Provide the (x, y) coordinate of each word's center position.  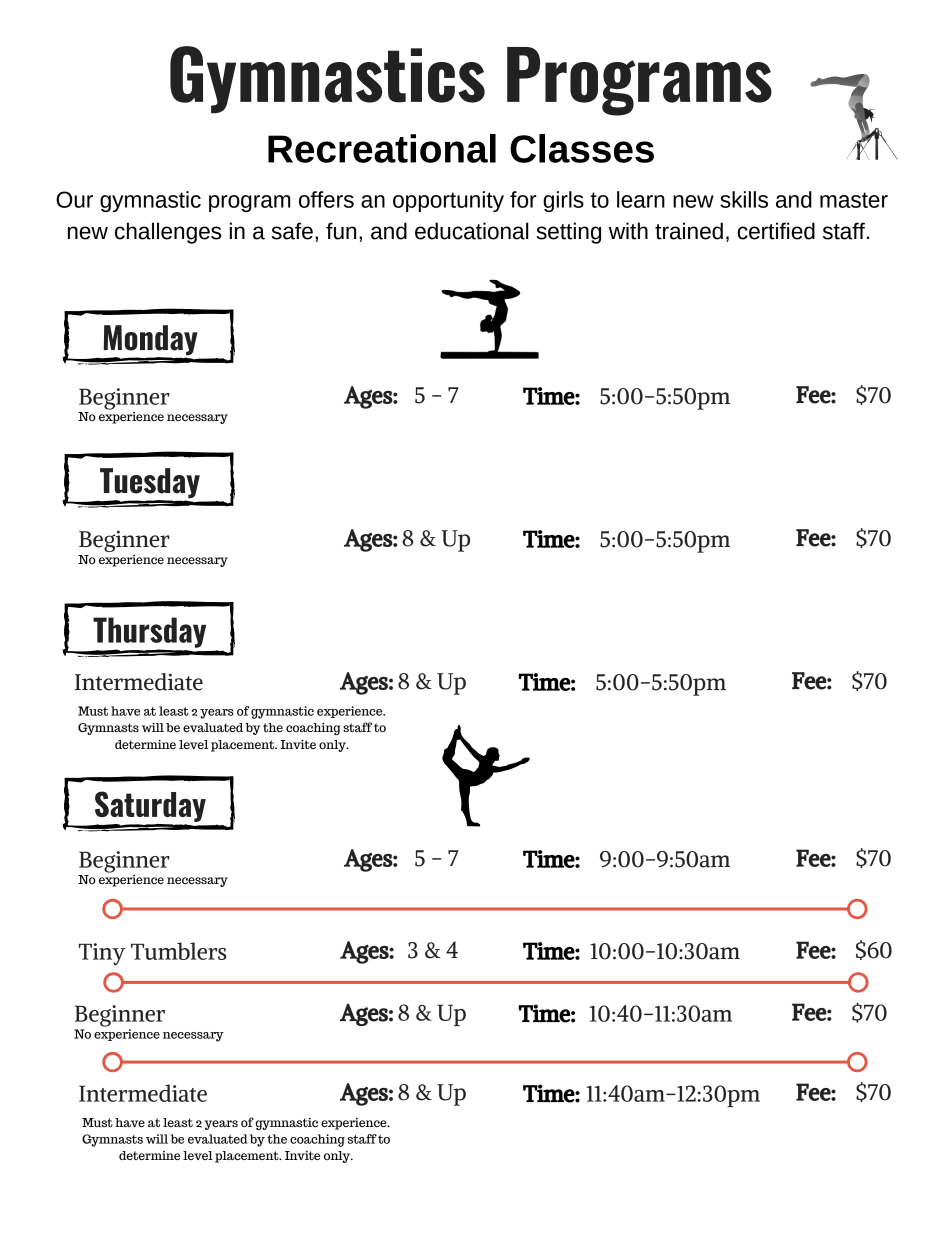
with (628, 231)
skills (744, 199)
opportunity (448, 201)
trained (689, 231)
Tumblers (179, 951)
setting (568, 233)
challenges (168, 233)
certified (776, 231)
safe (292, 231)
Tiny (102, 954)
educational (472, 231)
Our (74, 199)
